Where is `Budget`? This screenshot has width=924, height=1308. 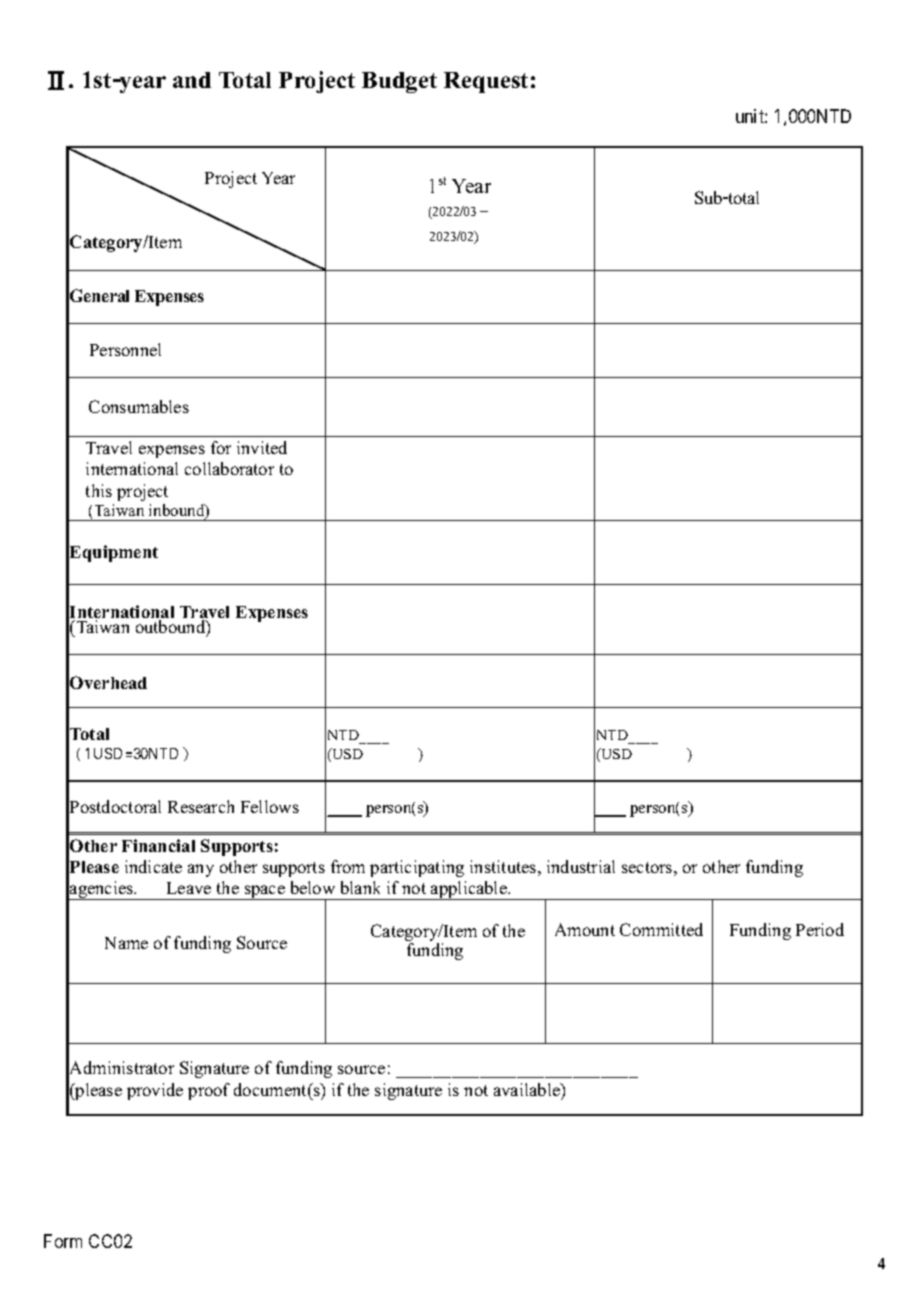 Budget is located at coordinates (399, 82).
